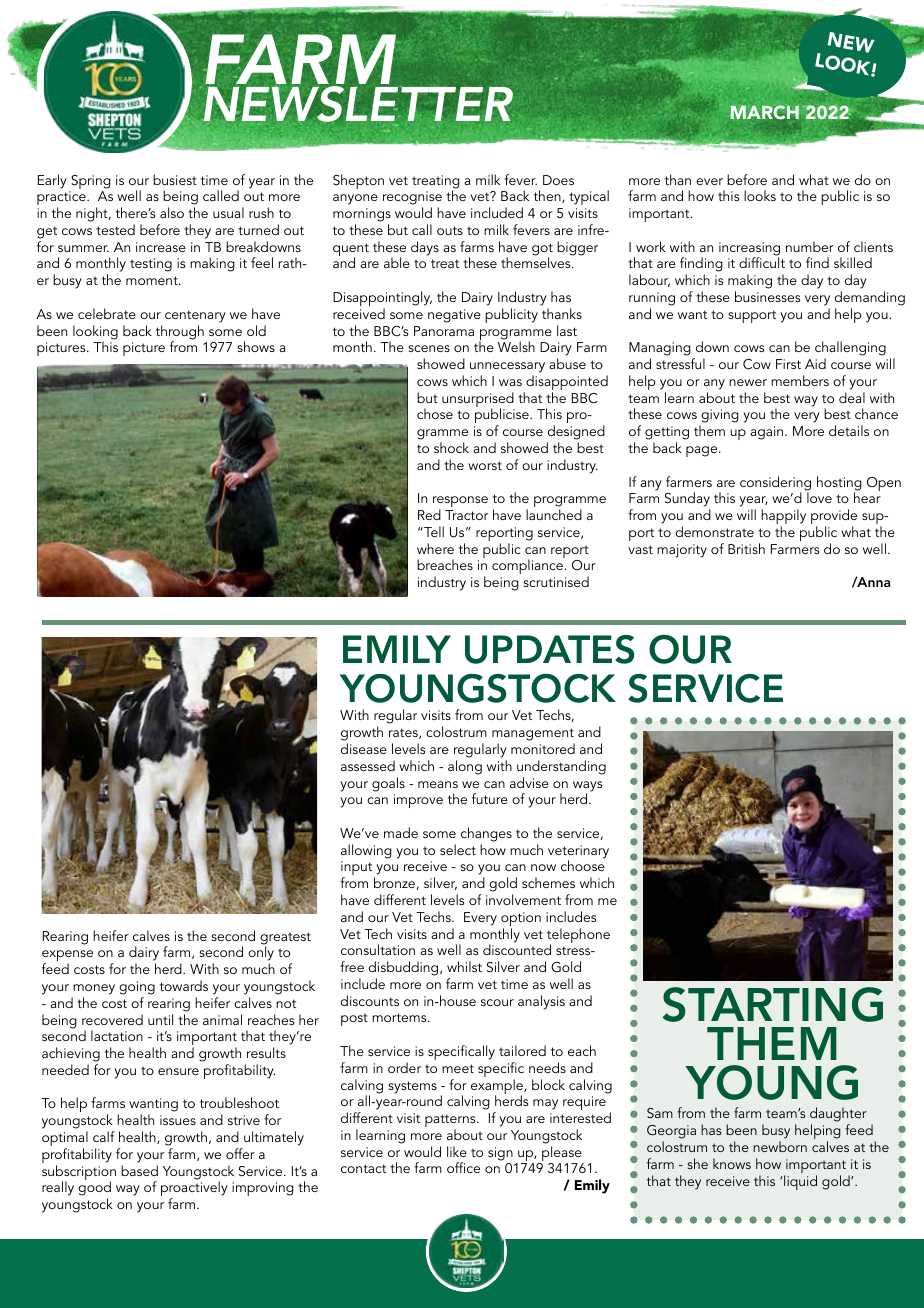 The width and height of the document is (924, 1308). Describe the element at coordinates (457, 1151) in the document. I see `like` at that location.
